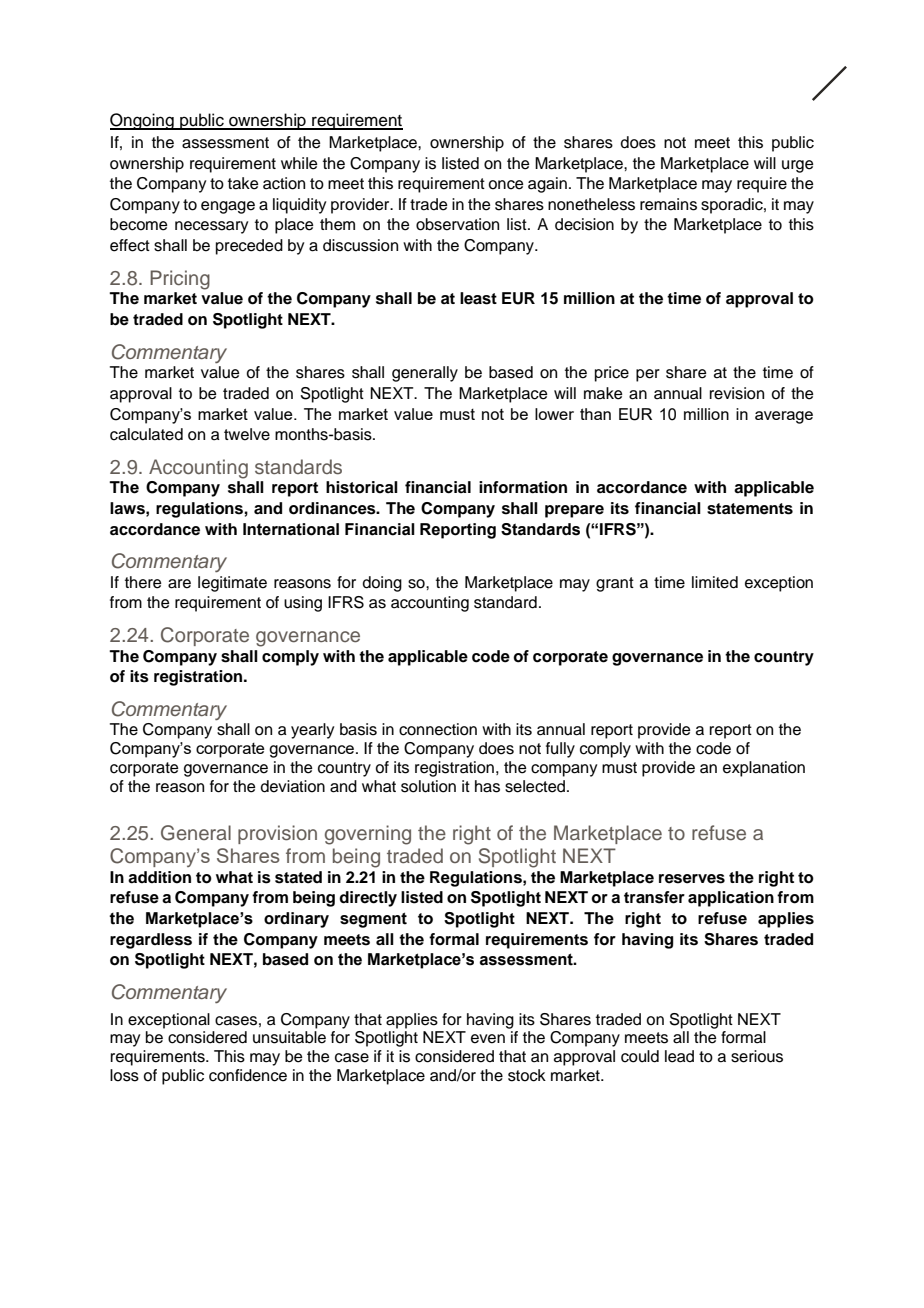 The height and width of the image is (1308, 924). I want to click on revision, so click(737, 393).
